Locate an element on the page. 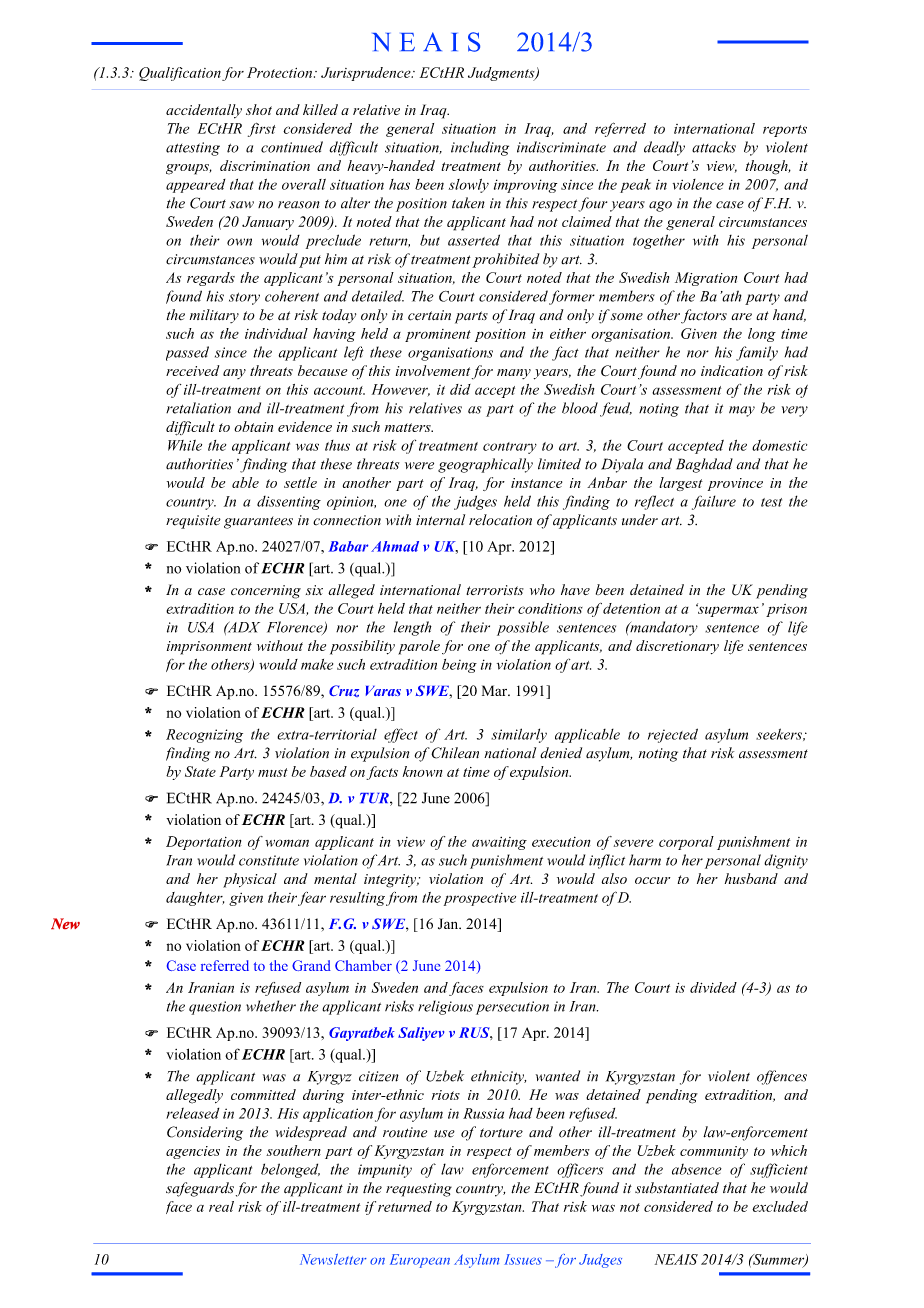 This page has width=924, height=1308. substantiated is located at coordinates (677, 1188).
